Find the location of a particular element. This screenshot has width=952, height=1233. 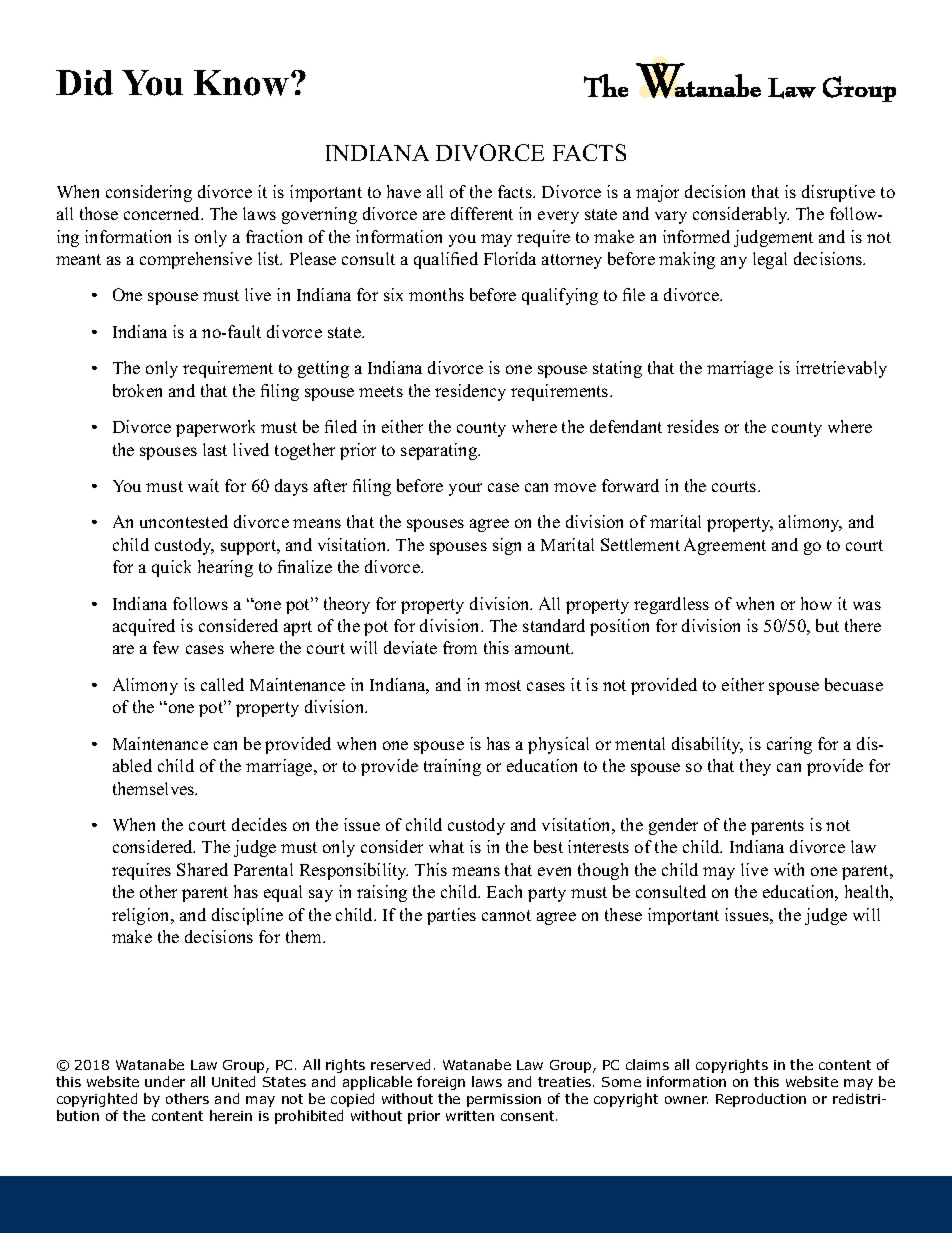

training is located at coordinates (452, 767).
